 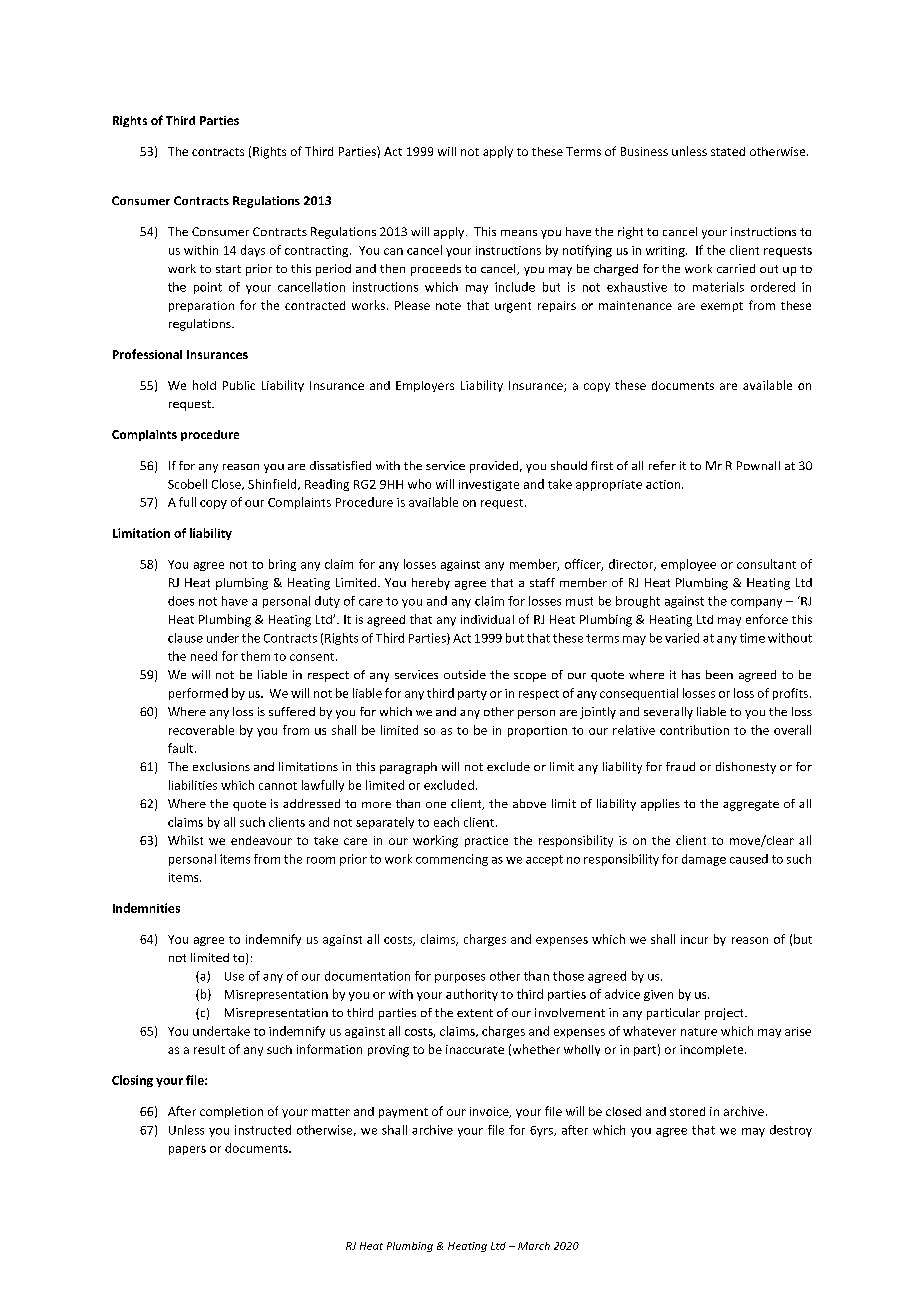 What do you see at coordinates (519, 233) in the screenshot?
I see `means` at bounding box center [519, 233].
